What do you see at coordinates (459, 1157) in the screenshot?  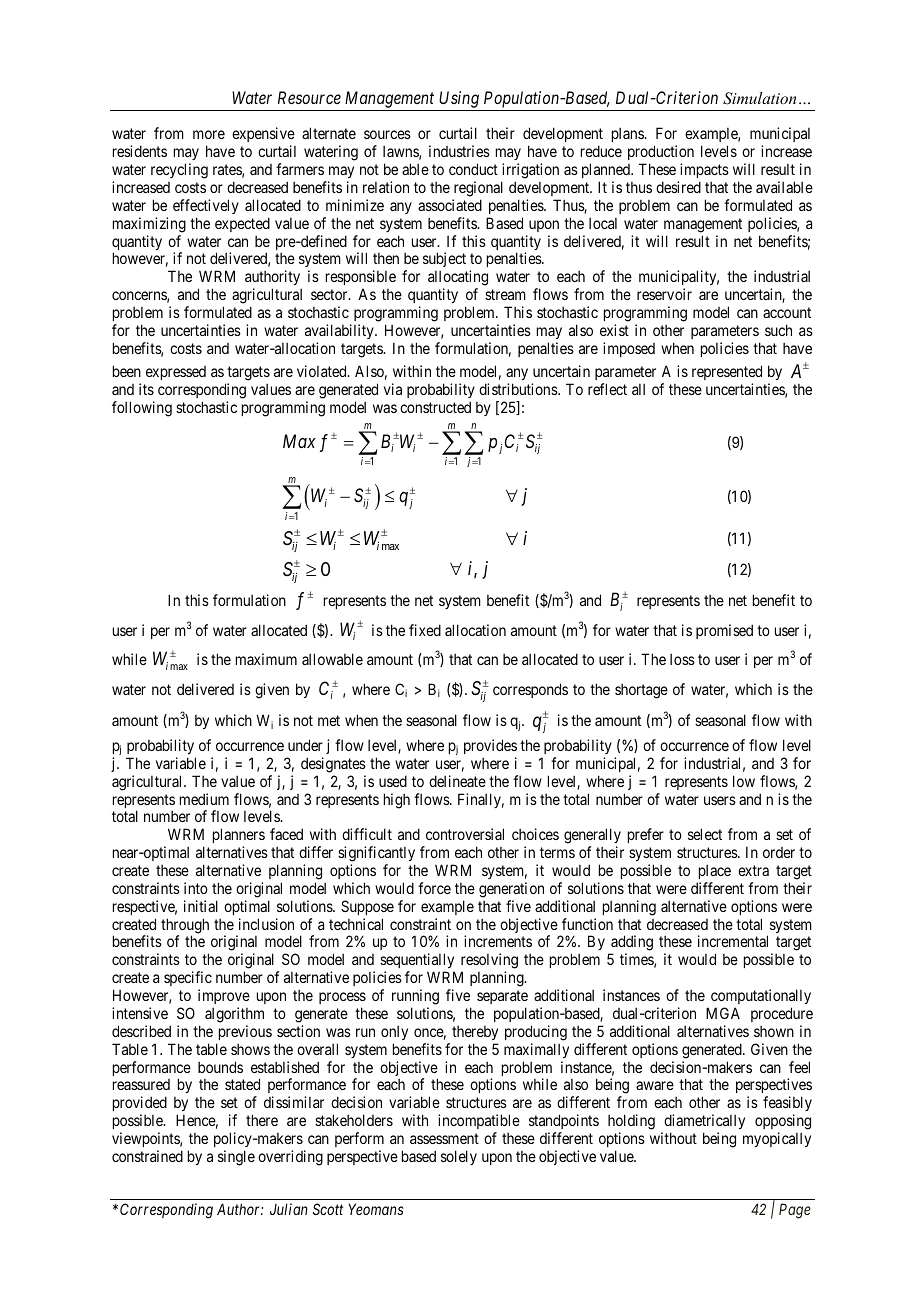 I see `solely` at bounding box center [459, 1157].
